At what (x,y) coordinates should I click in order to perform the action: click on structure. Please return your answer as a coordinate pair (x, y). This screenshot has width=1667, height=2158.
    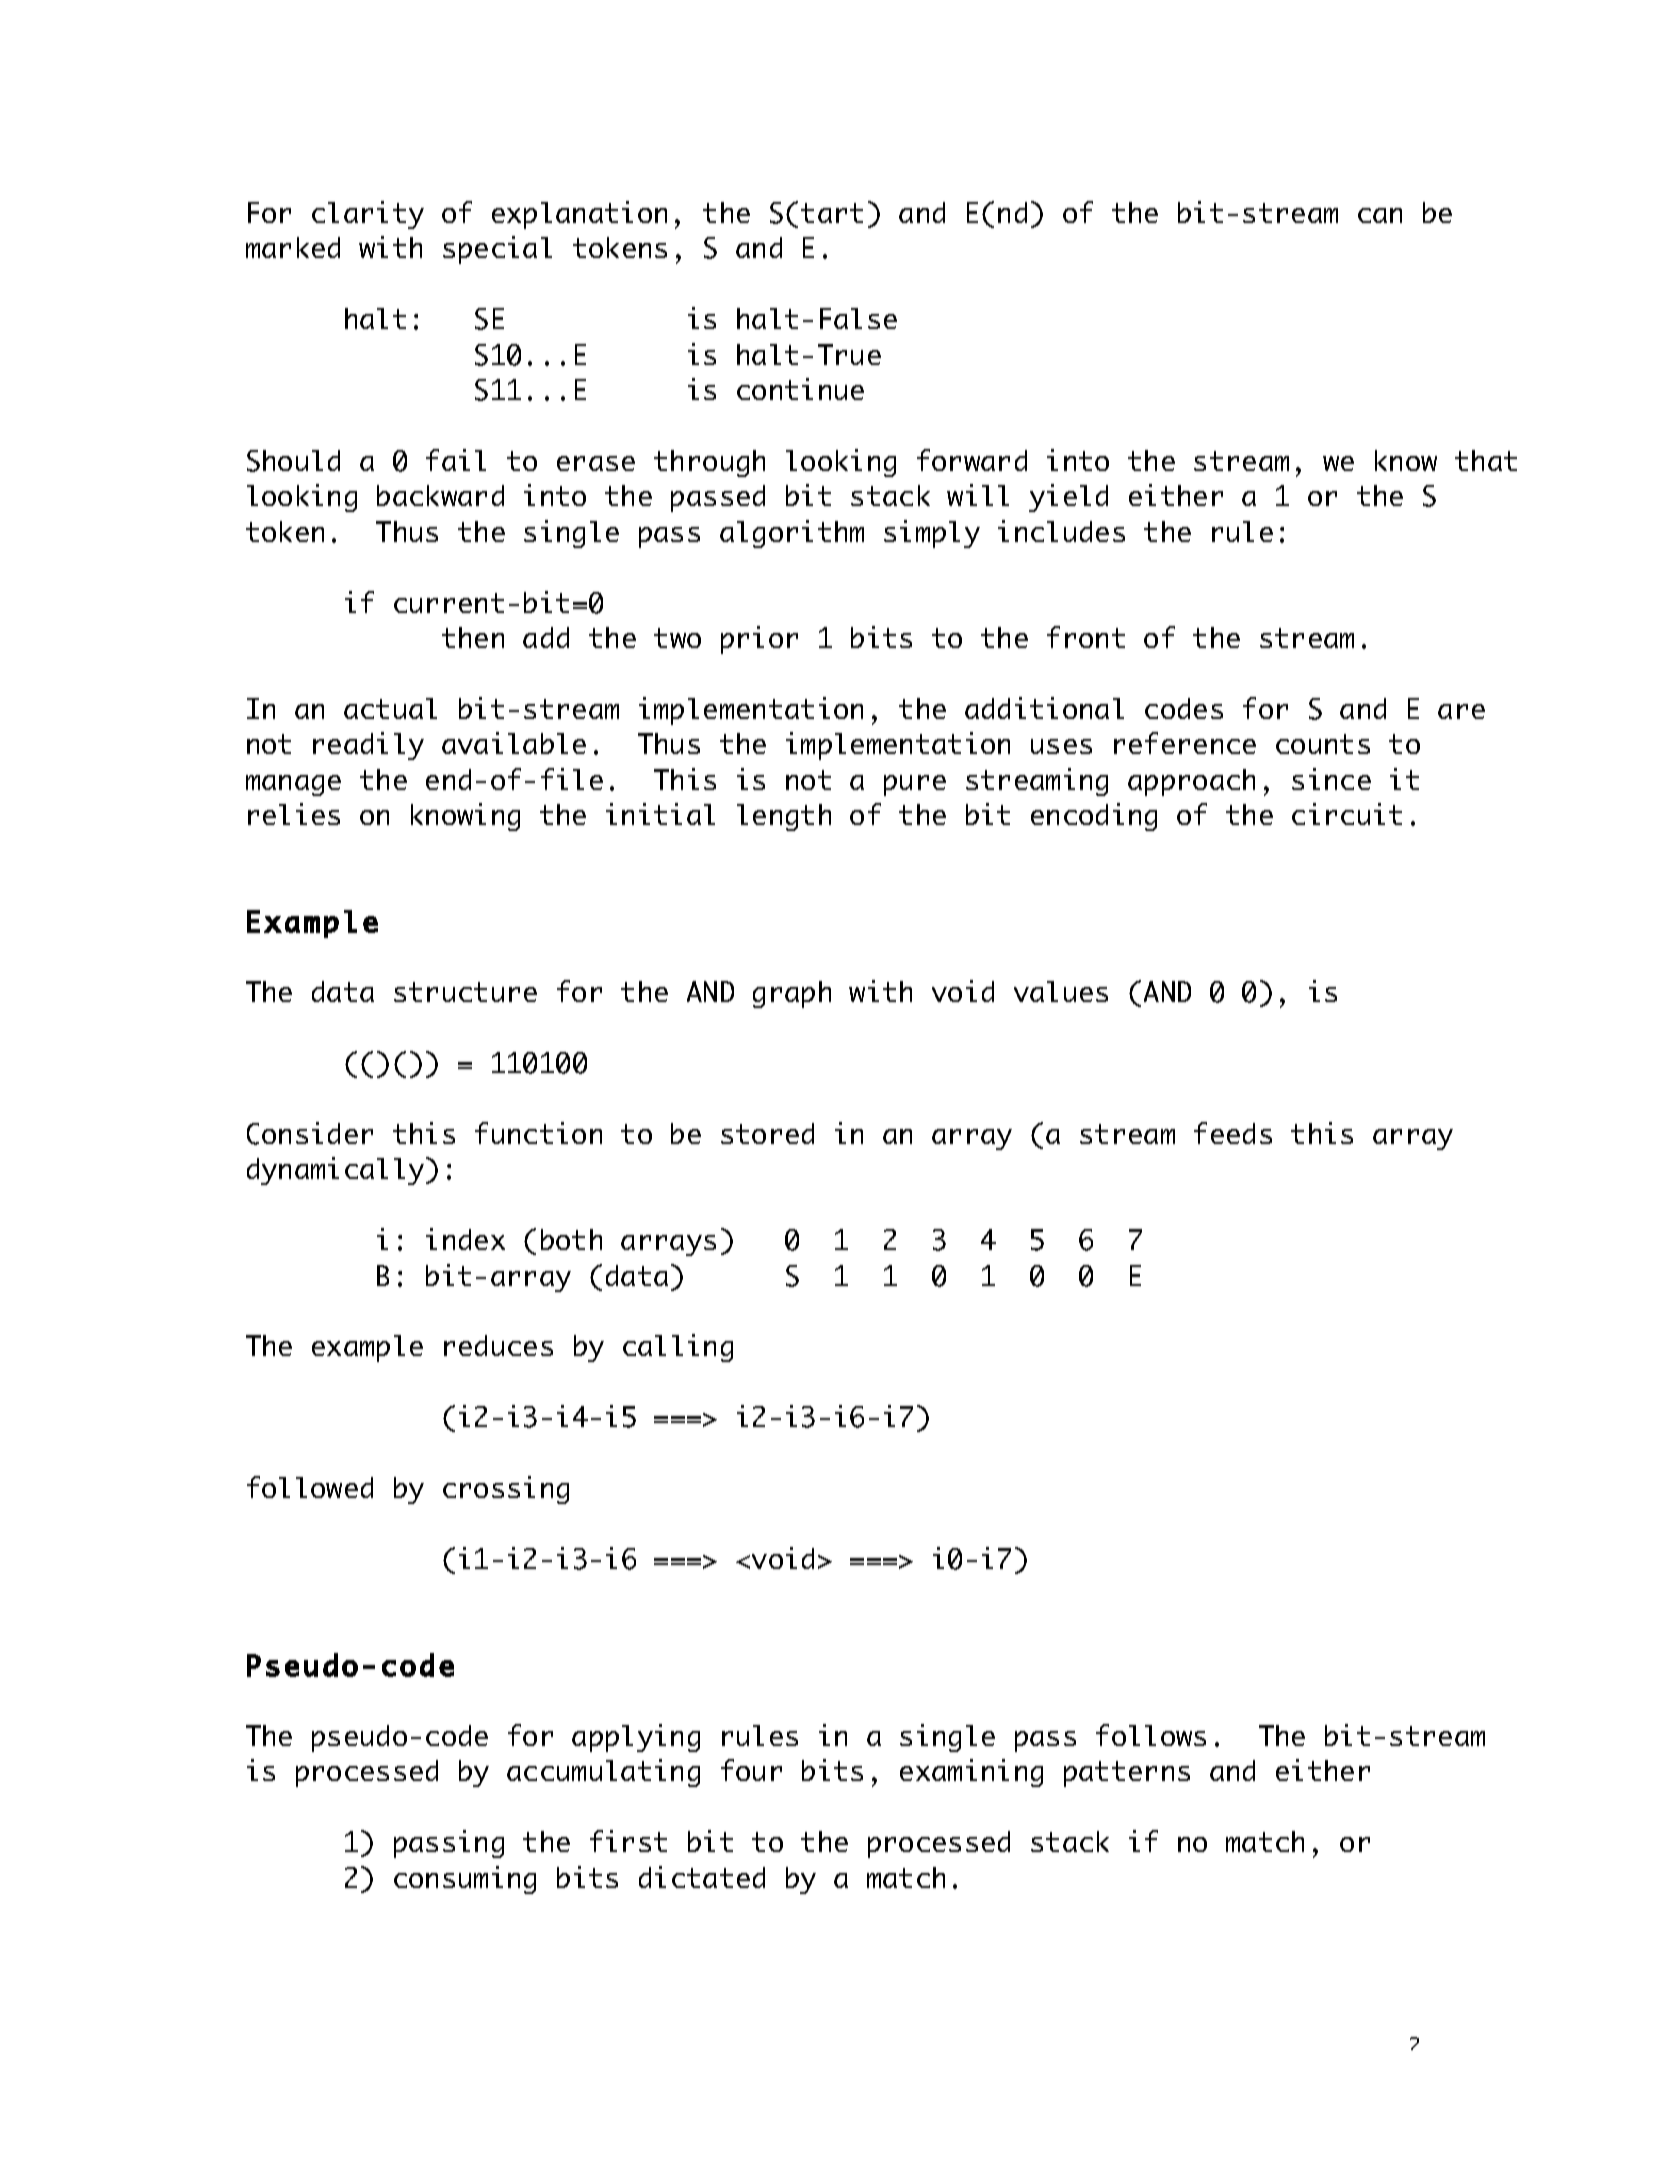
    Looking at the image, I should click on (465, 992).
